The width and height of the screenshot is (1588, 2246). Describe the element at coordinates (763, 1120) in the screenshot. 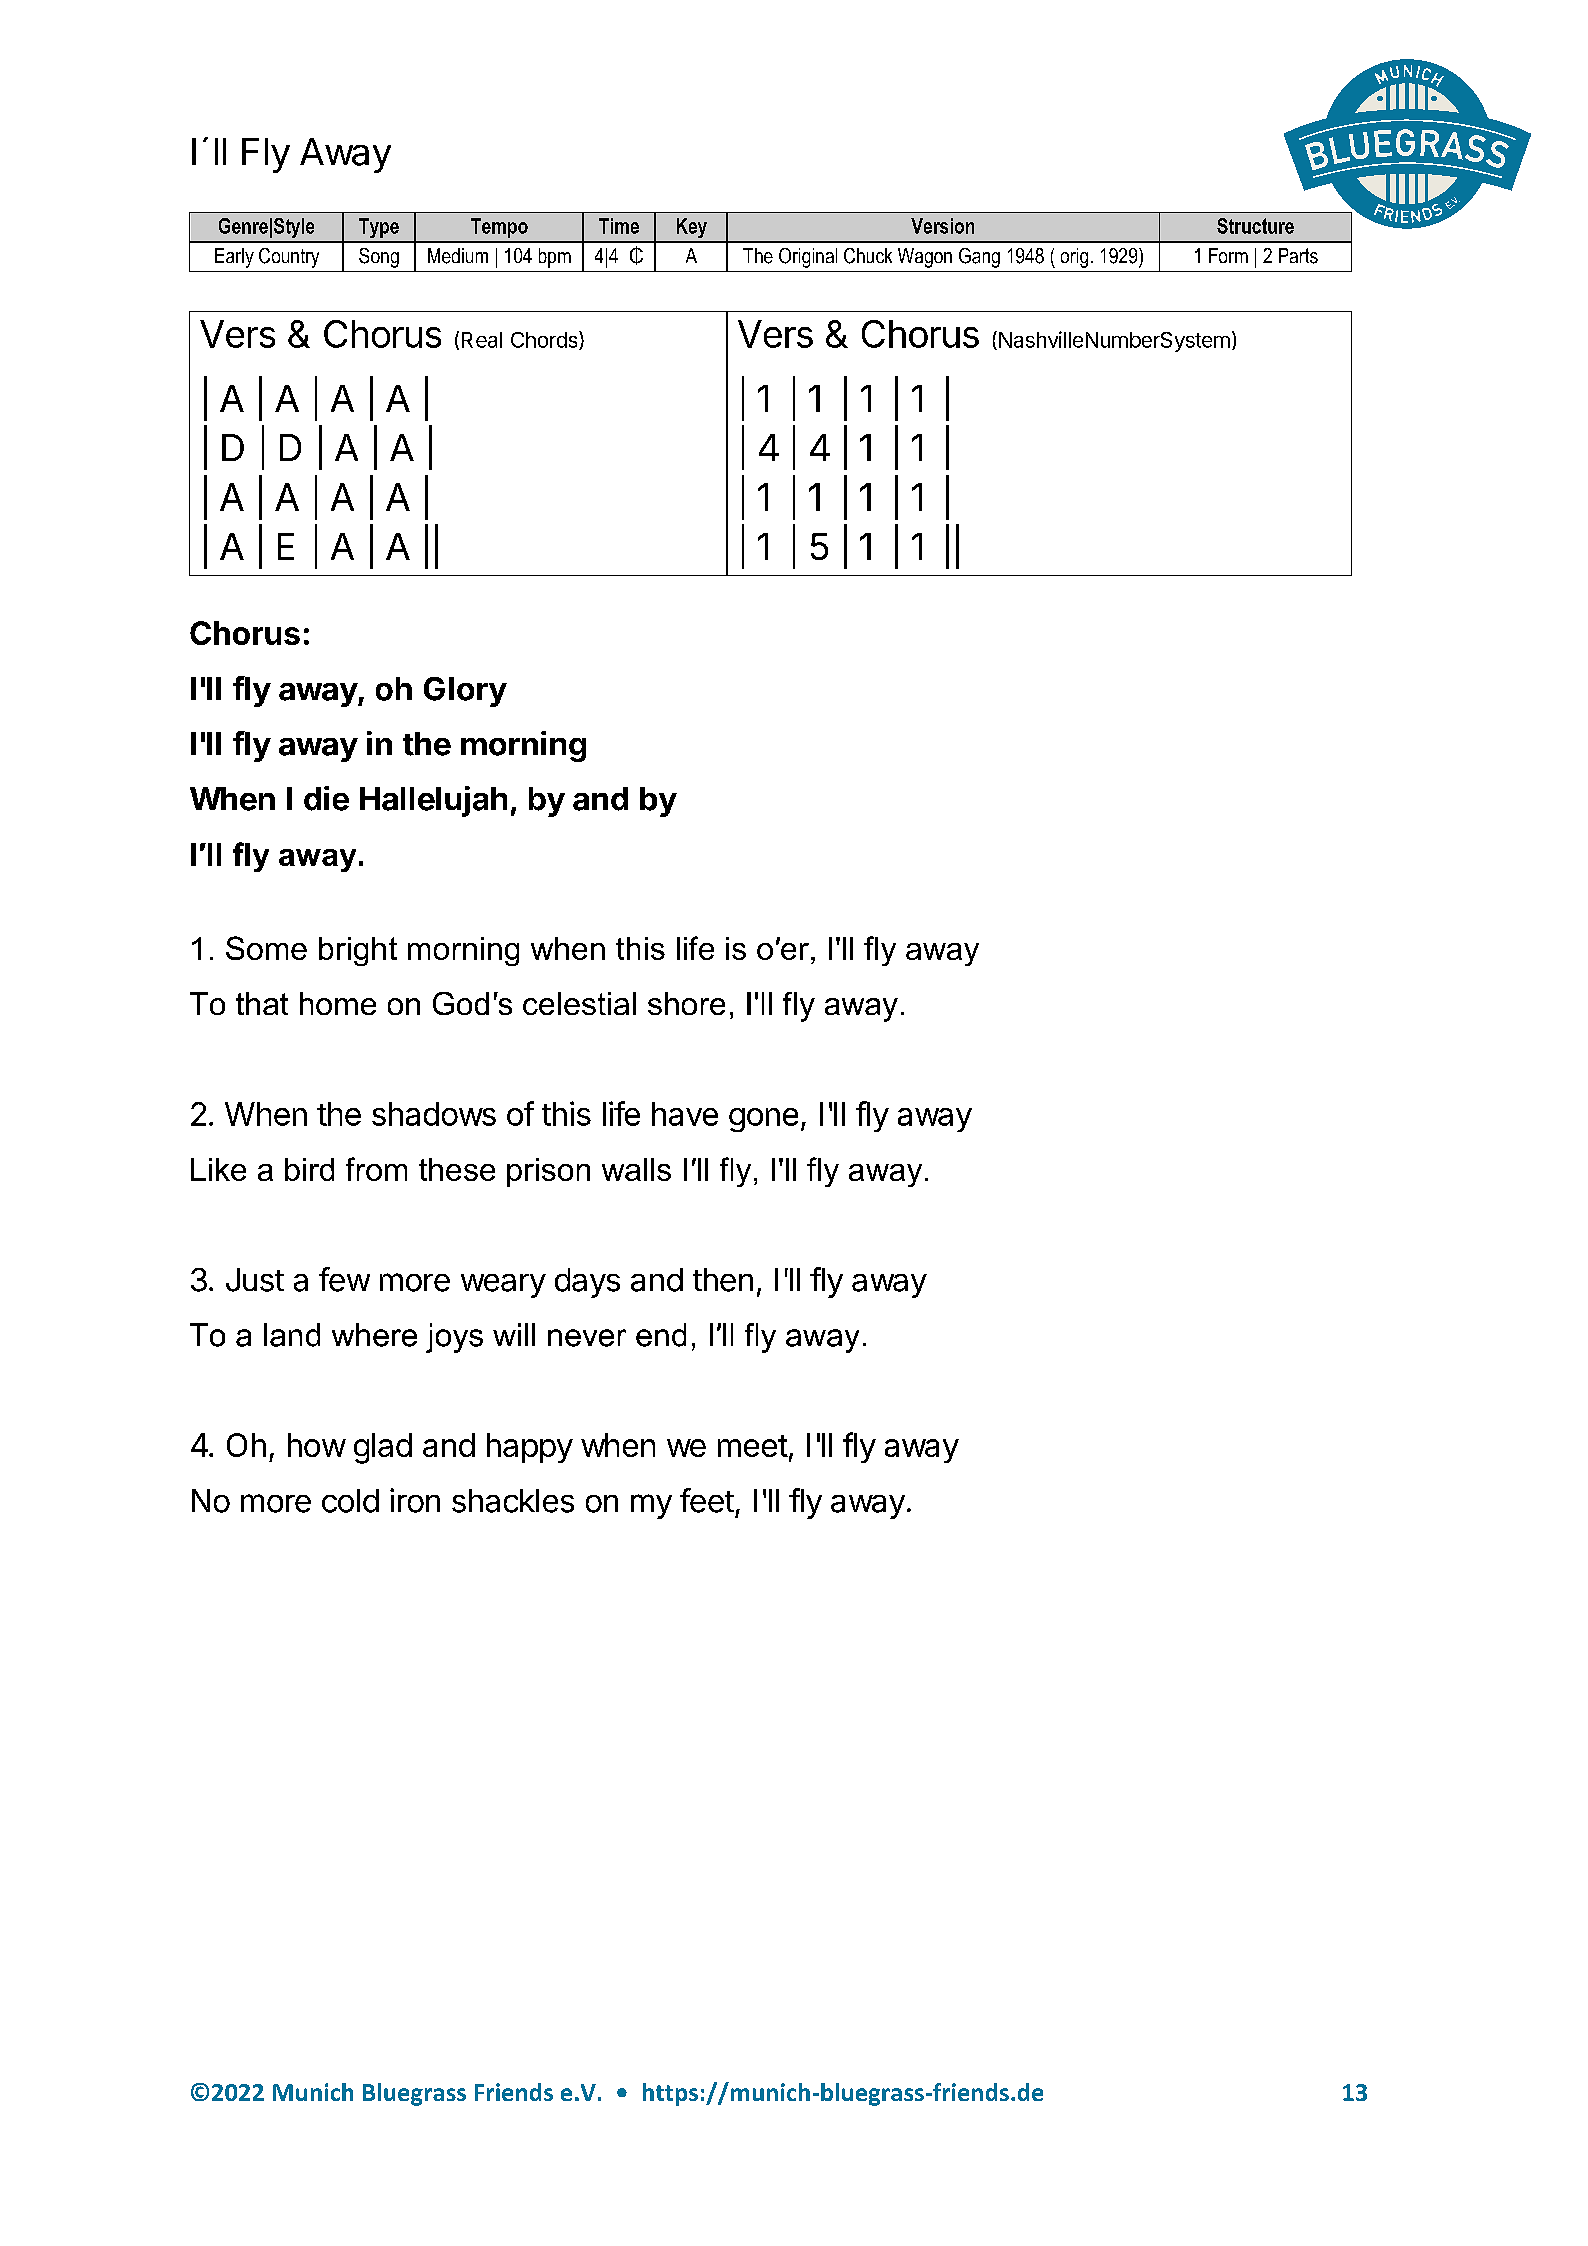

I see `gone` at that location.
